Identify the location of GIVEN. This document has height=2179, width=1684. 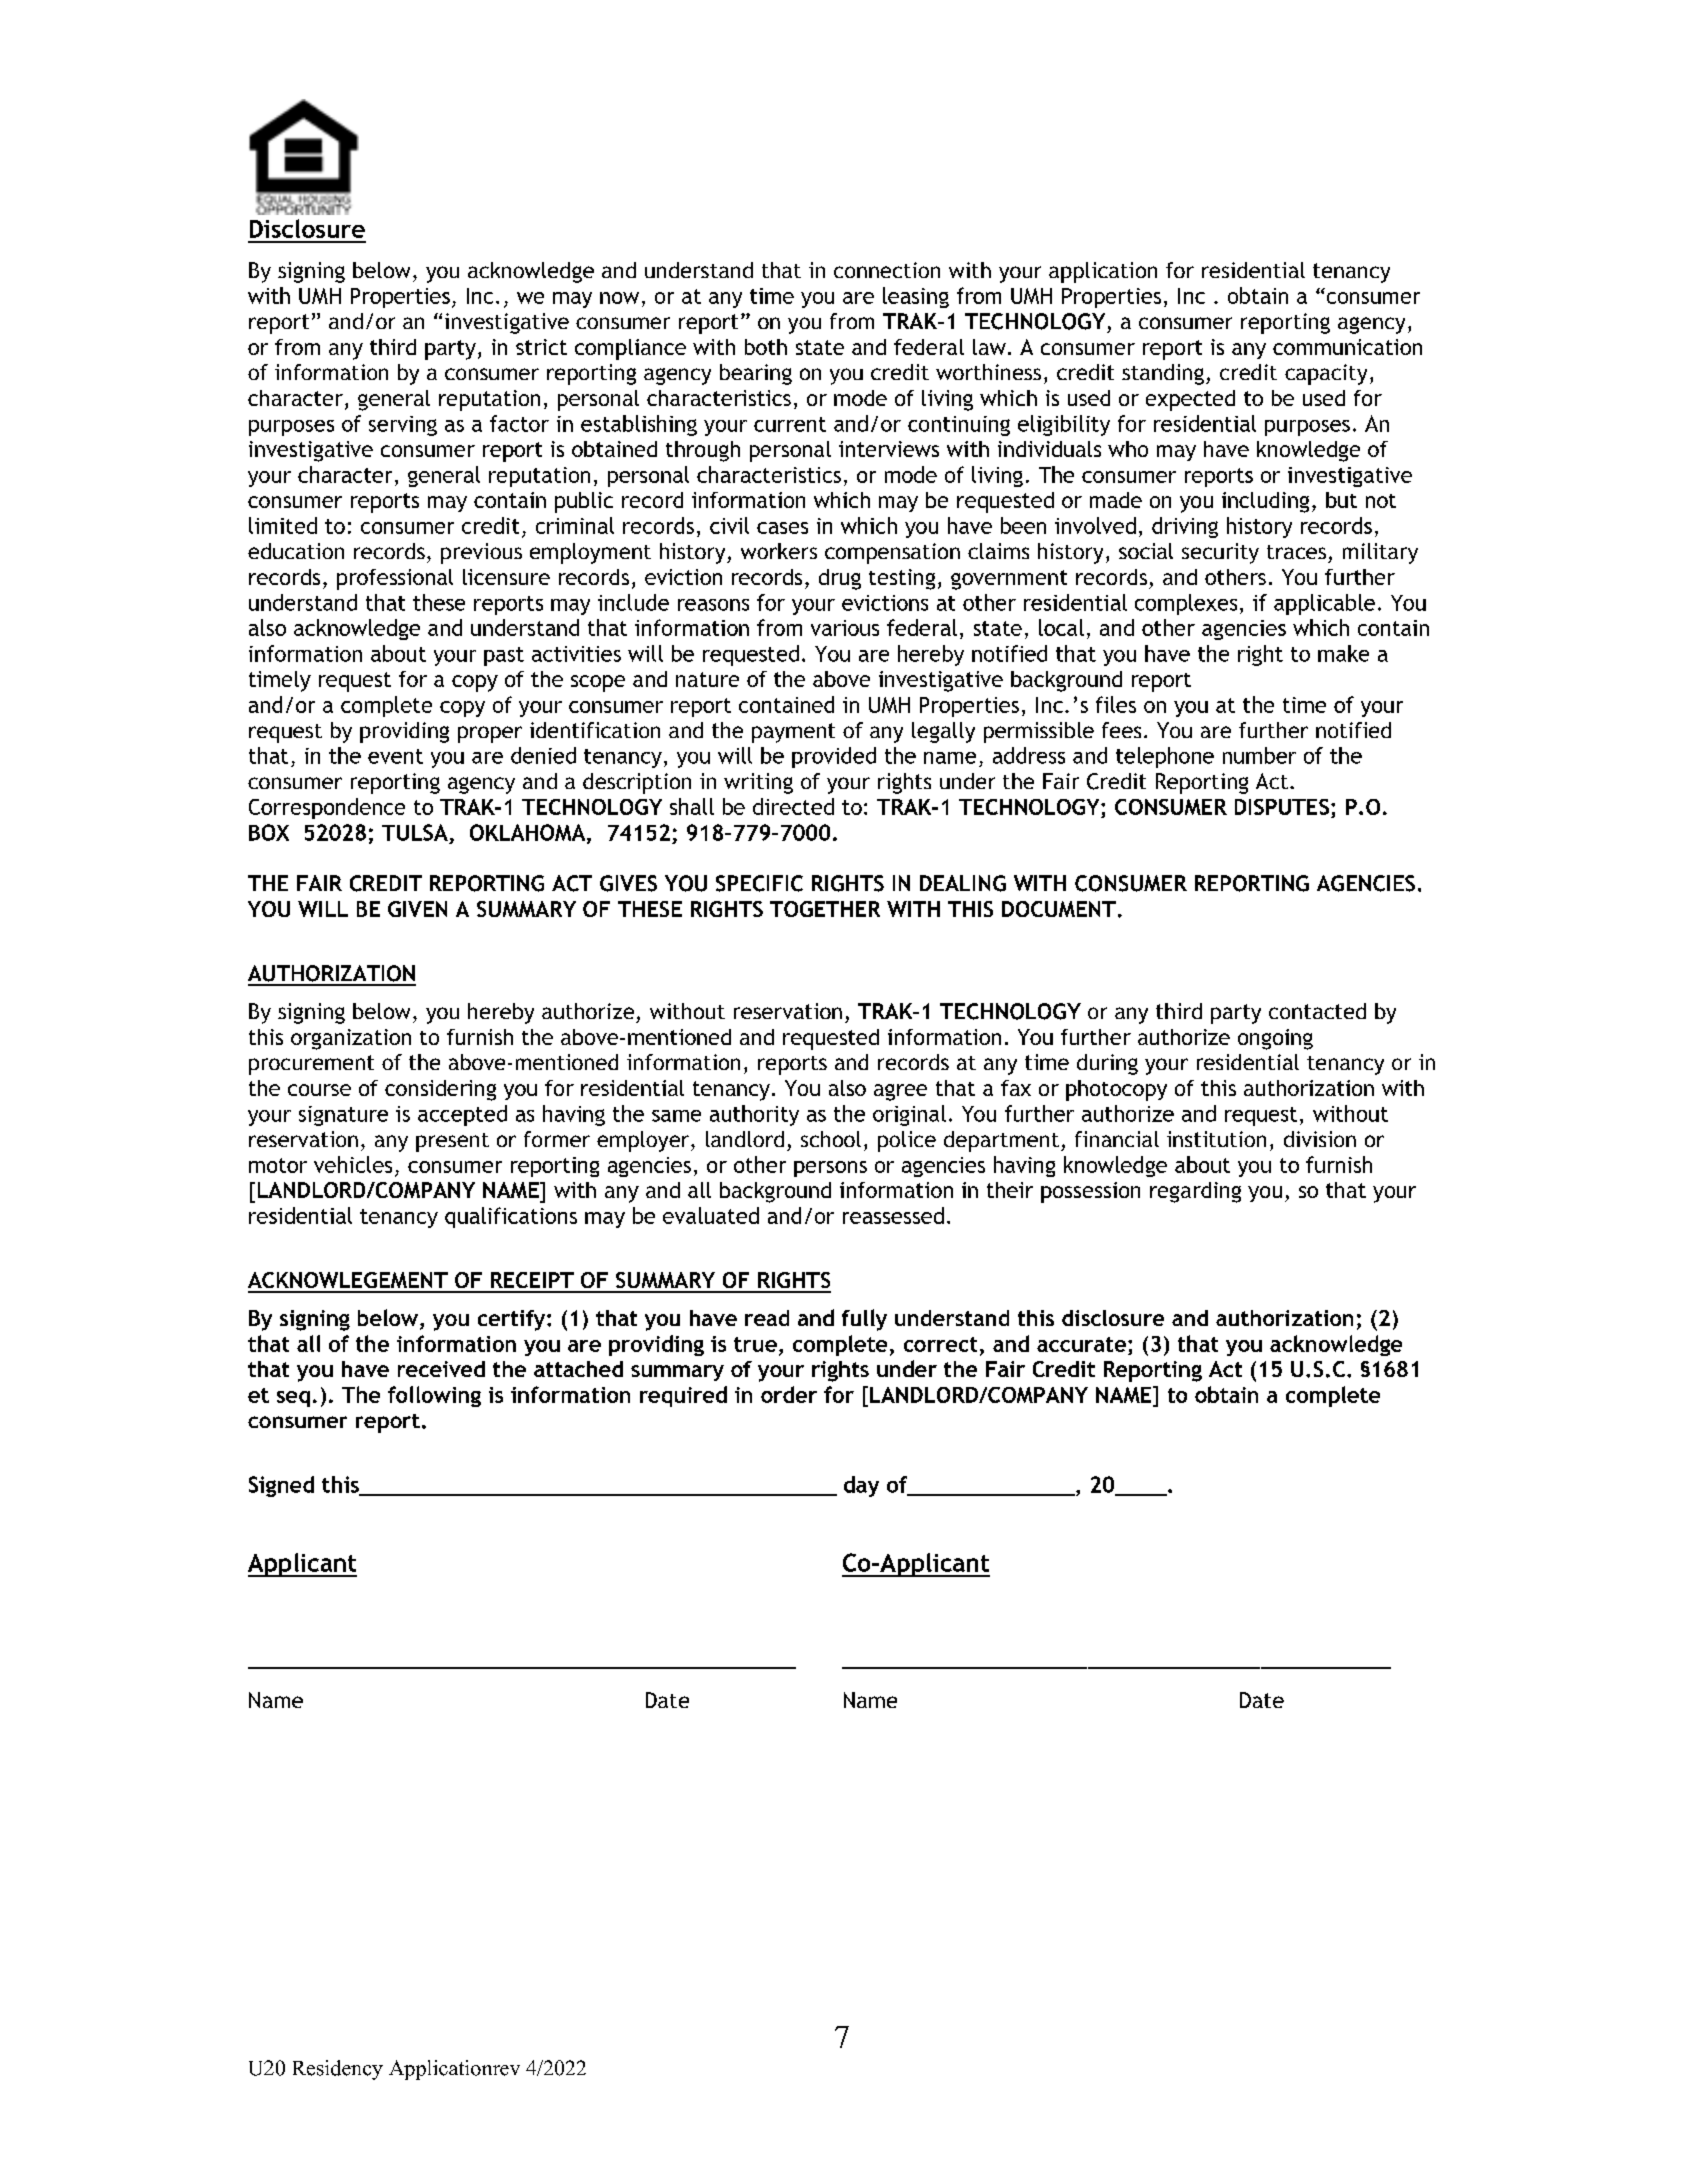
(417, 909).
